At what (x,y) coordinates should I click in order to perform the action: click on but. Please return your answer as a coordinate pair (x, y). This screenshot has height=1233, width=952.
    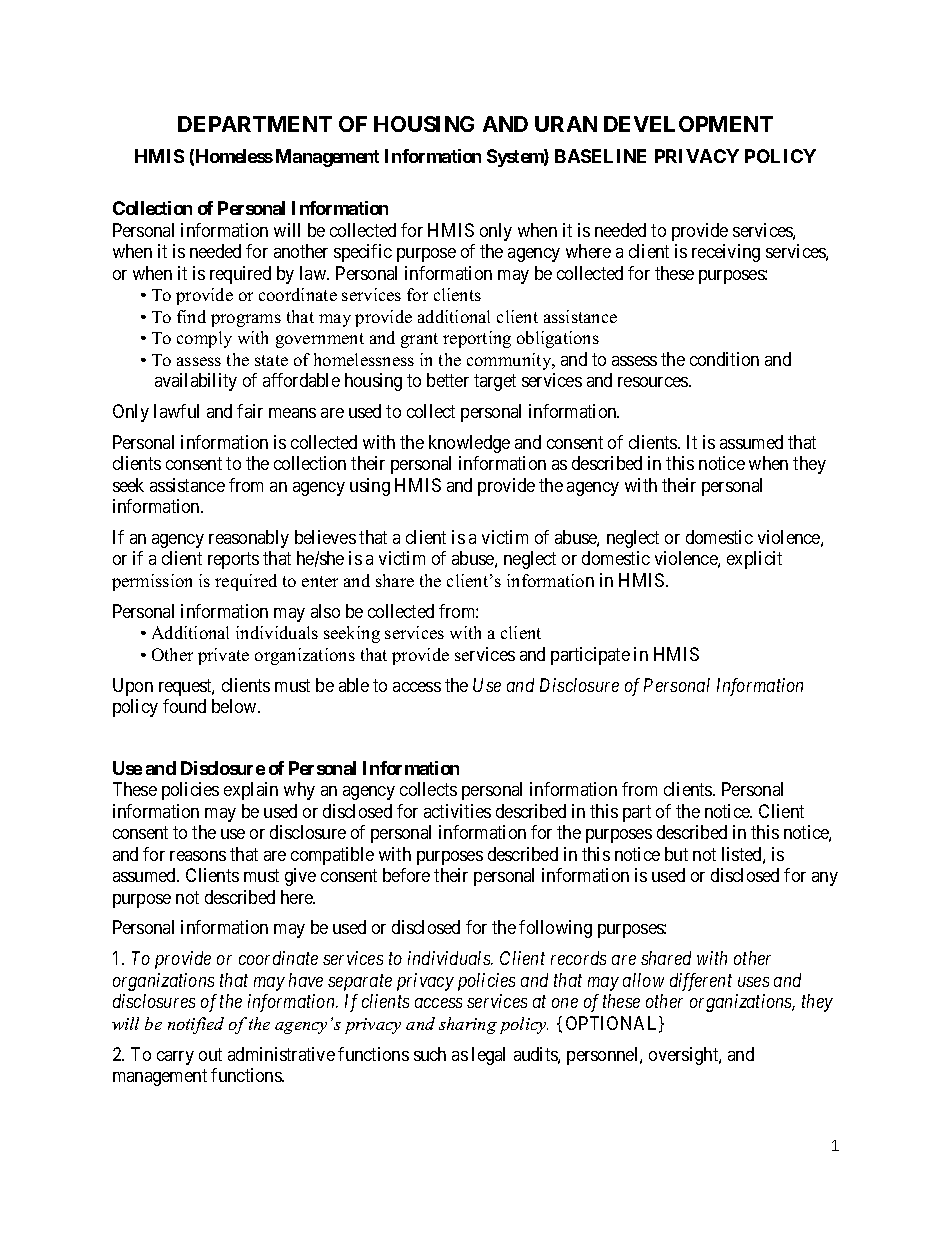
    Looking at the image, I should click on (676, 854).
